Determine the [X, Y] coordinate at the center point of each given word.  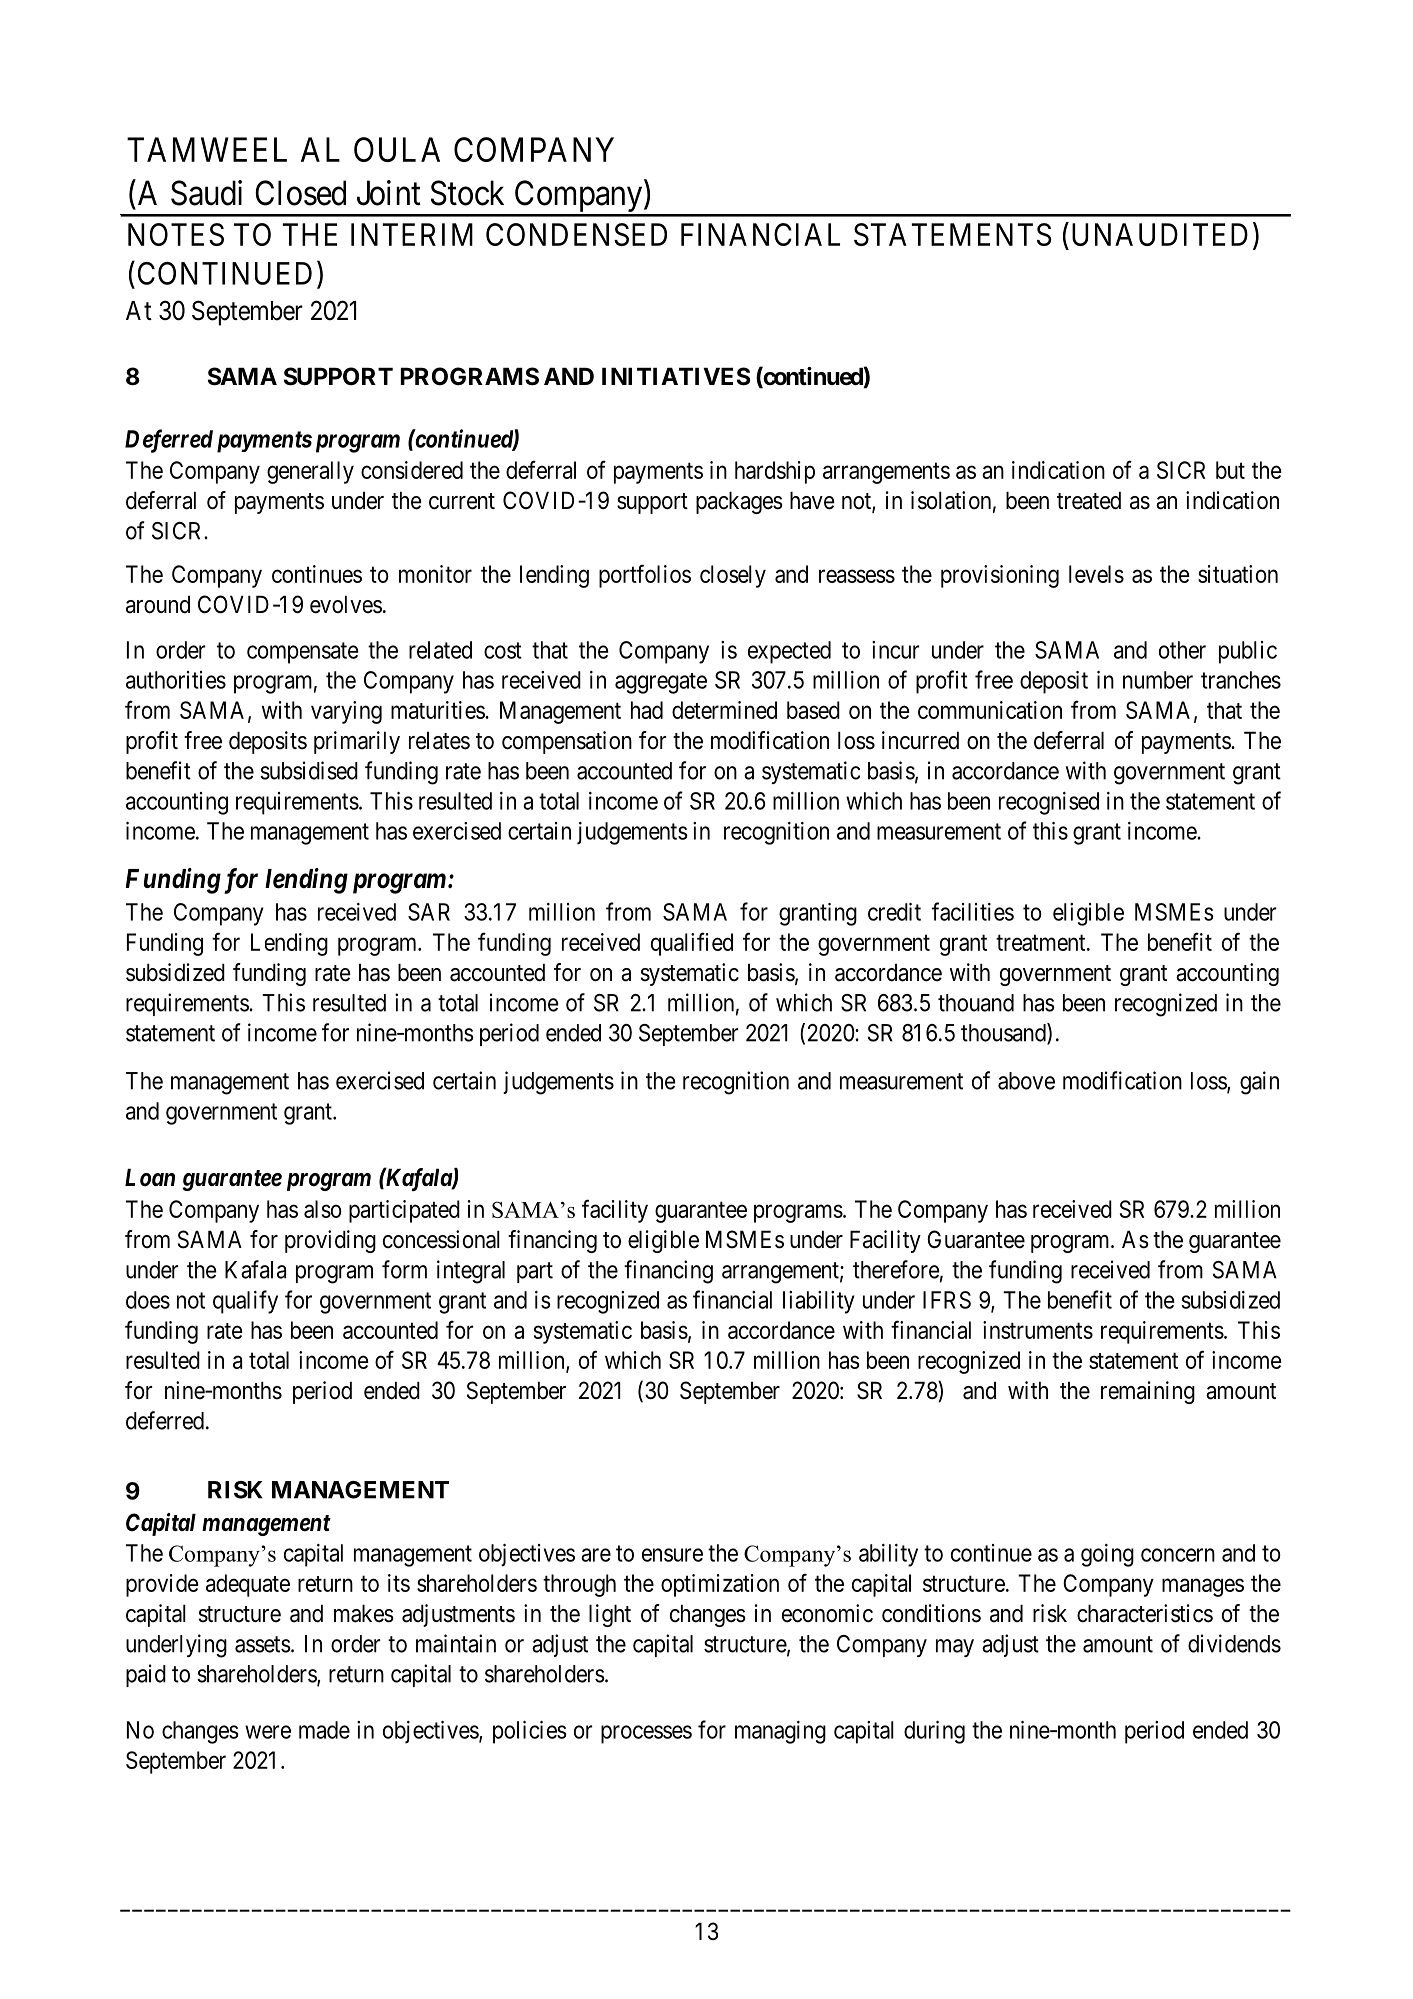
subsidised [309, 770]
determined [724, 710]
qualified [692, 944]
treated [1089, 500]
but [1230, 470]
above [1026, 1081]
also [323, 1209]
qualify [245, 1302]
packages [739, 502]
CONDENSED [576, 234]
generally [310, 472]
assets [263, 1644]
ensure [672, 1555]
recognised [1049, 803]
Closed [300, 193]
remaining [1148, 1392]
